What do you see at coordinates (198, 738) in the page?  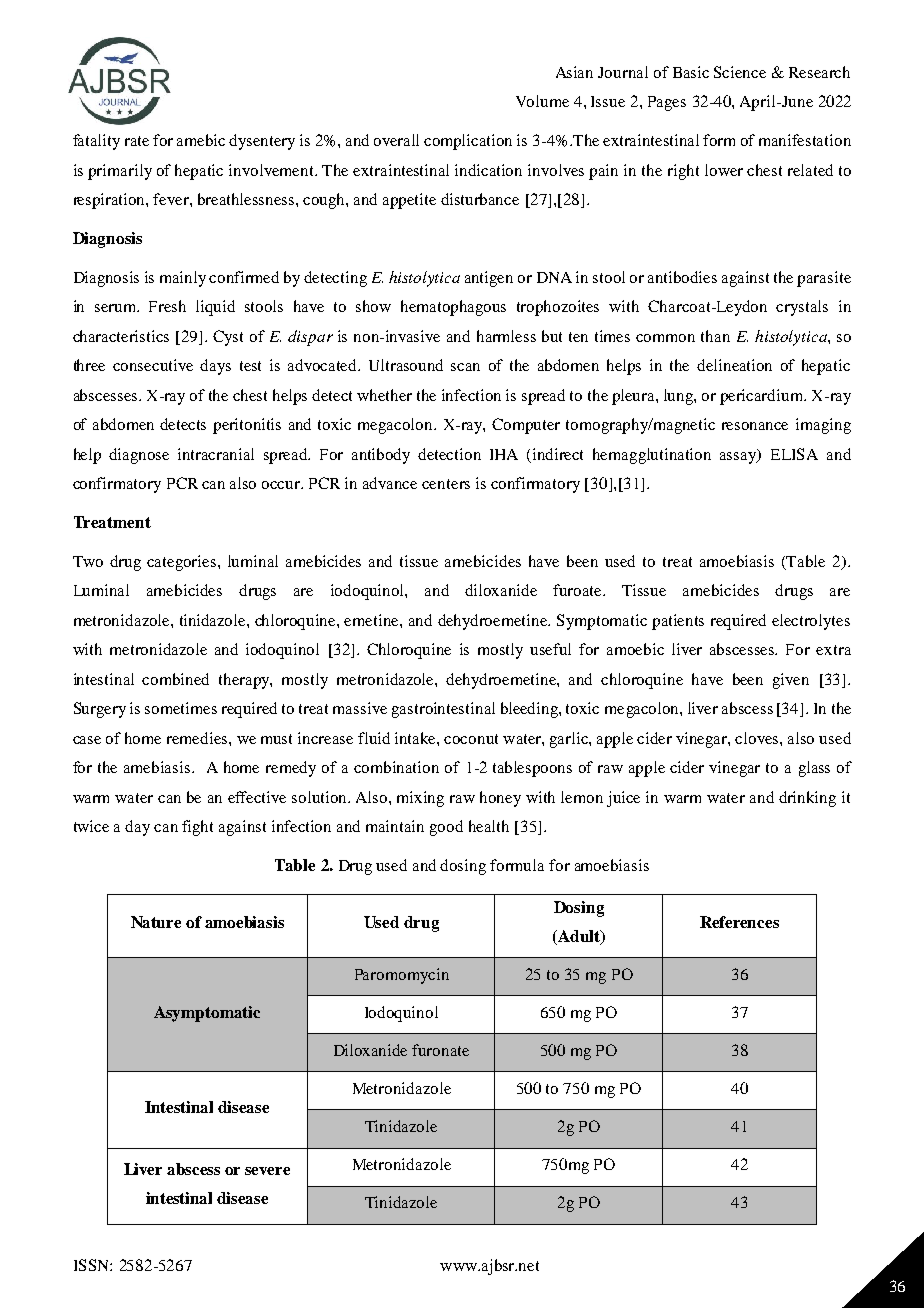 I see `remedies` at bounding box center [198, 738].
